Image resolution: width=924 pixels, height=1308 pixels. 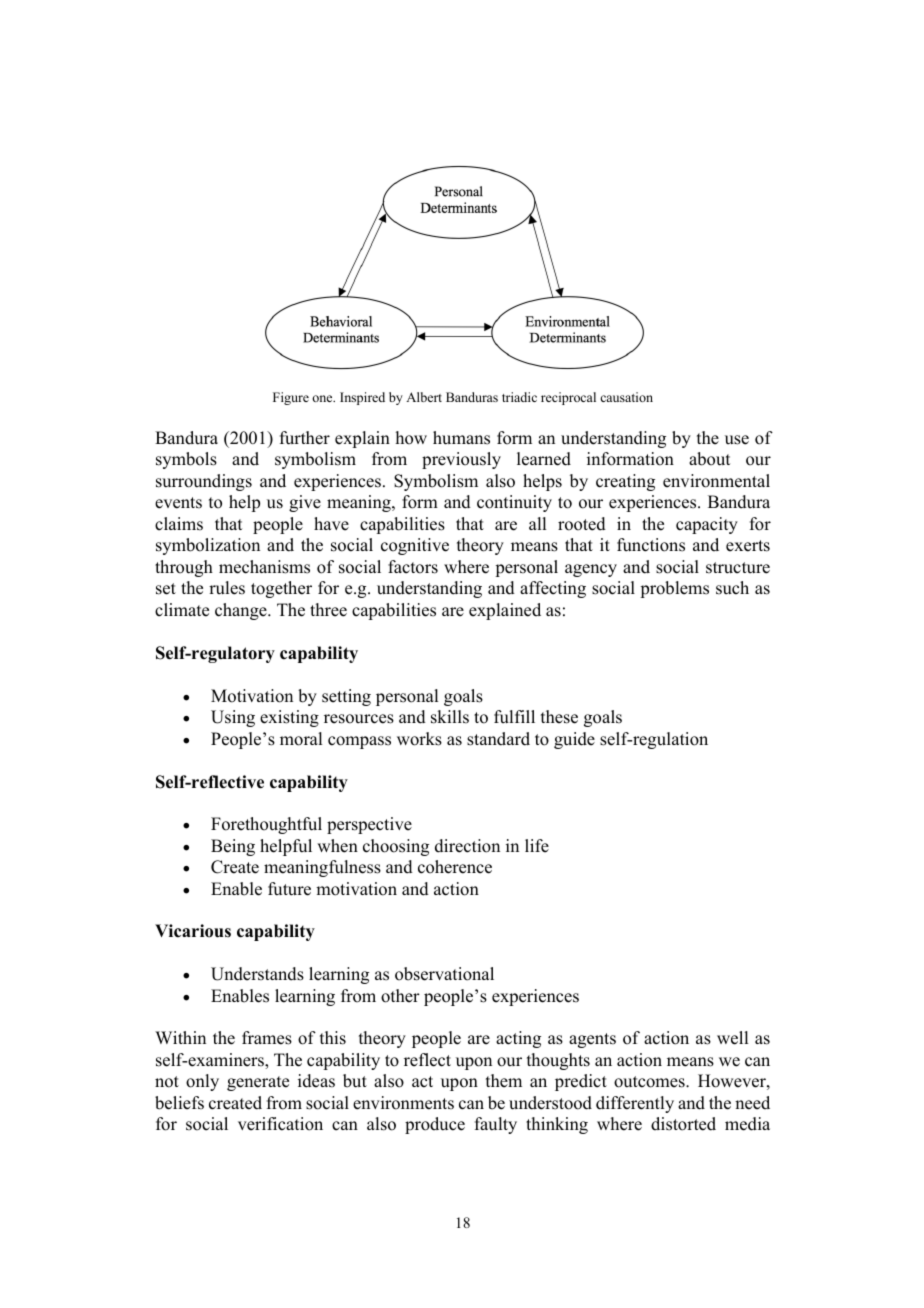 I want to click on humans, so click(x=461, y=438).
